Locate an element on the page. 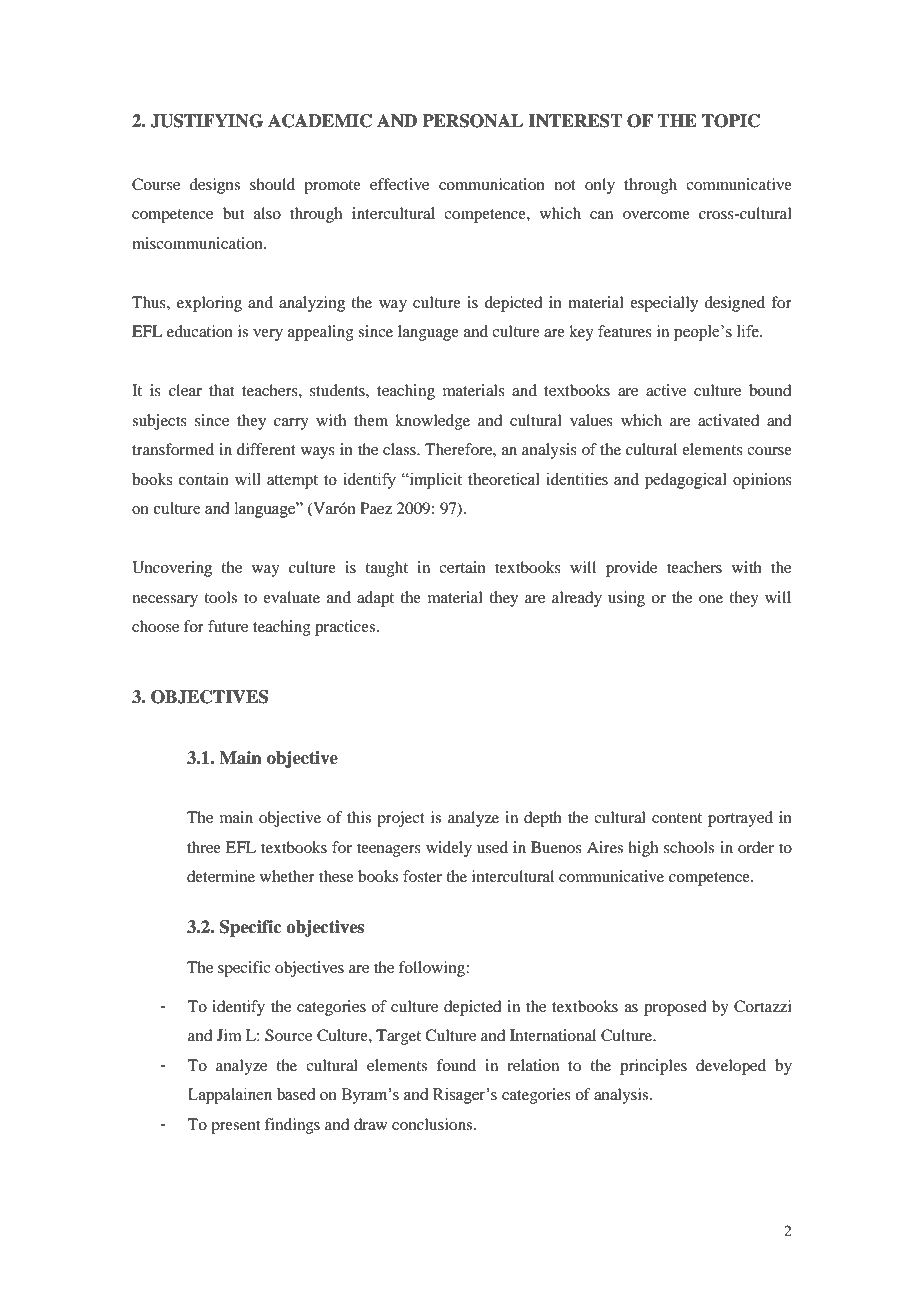 The image size is (924, 1308). pedagogical is located at coordinates (686, 481).
